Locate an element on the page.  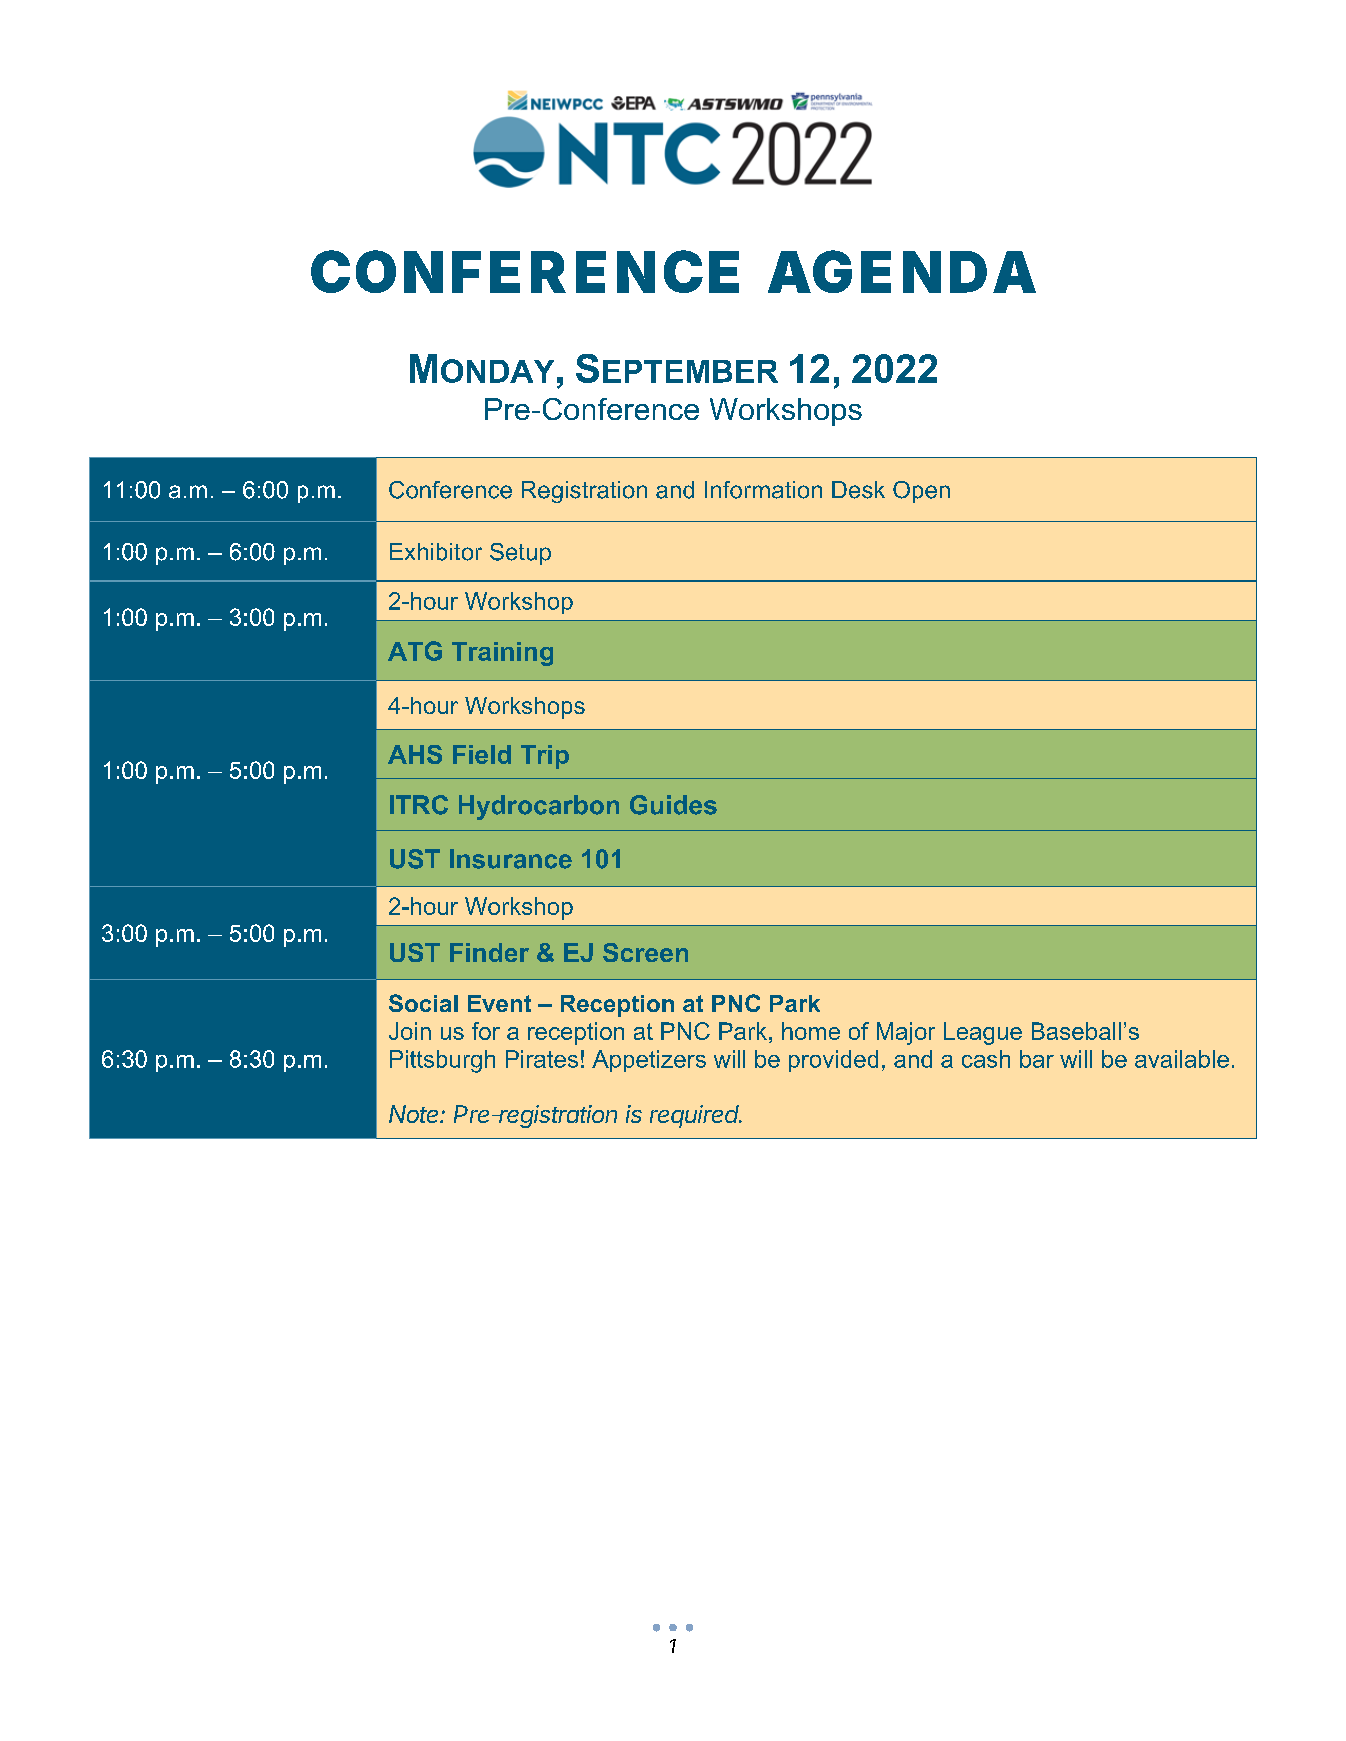
Pirates is located at coordinates (542, 1059).
